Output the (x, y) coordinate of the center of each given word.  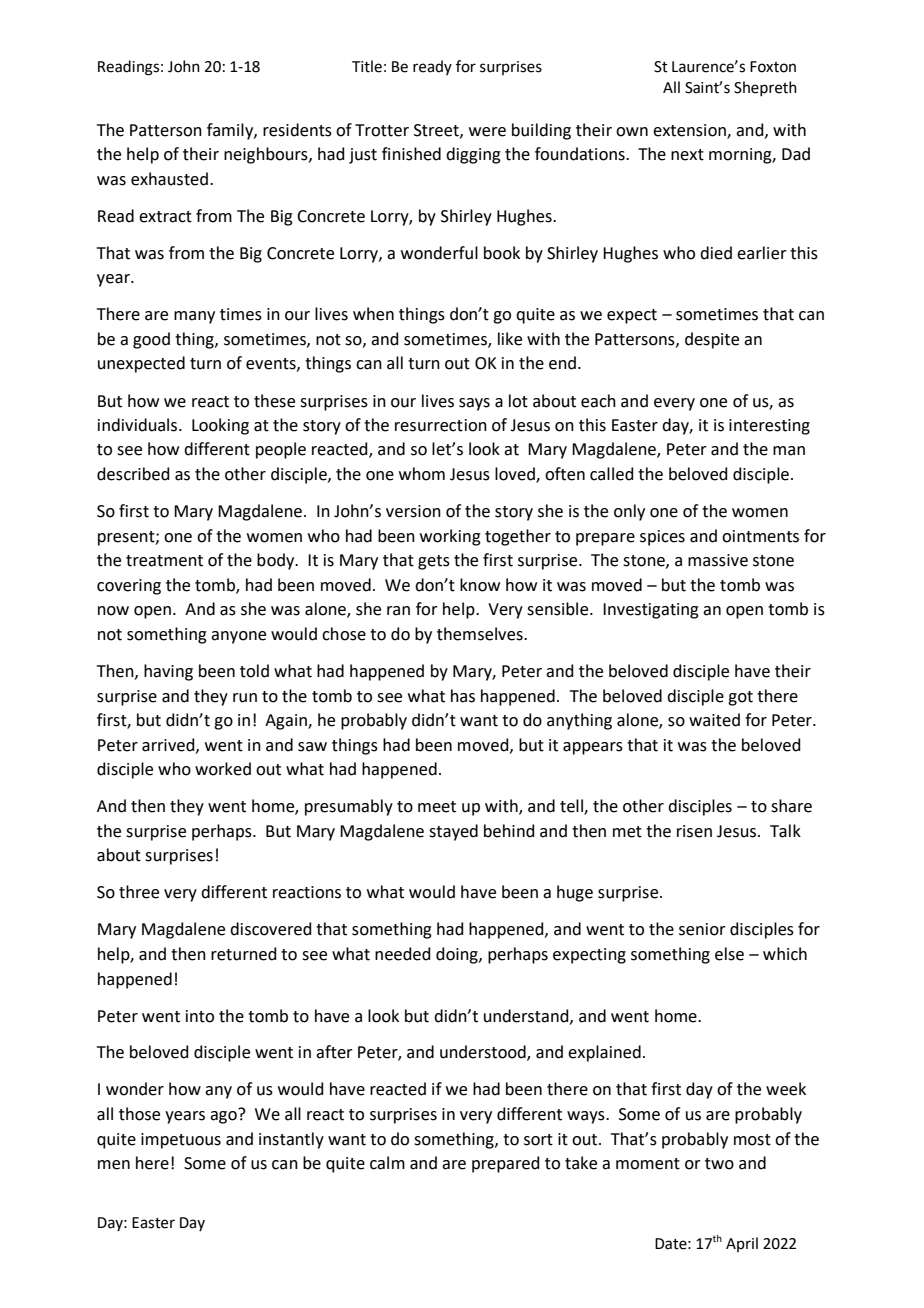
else (729, 954)
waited (714, 720)
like (510, 339)
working (450, 537)
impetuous (181, 1141)
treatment (164, 561)
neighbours (267, 155)
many (194, 317)
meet (437, 807)
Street (437, 131)
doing (458, 955)
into (200, 1016)
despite (712, 340)
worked (223, 769)
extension (690, 131)
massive (718, 560)
